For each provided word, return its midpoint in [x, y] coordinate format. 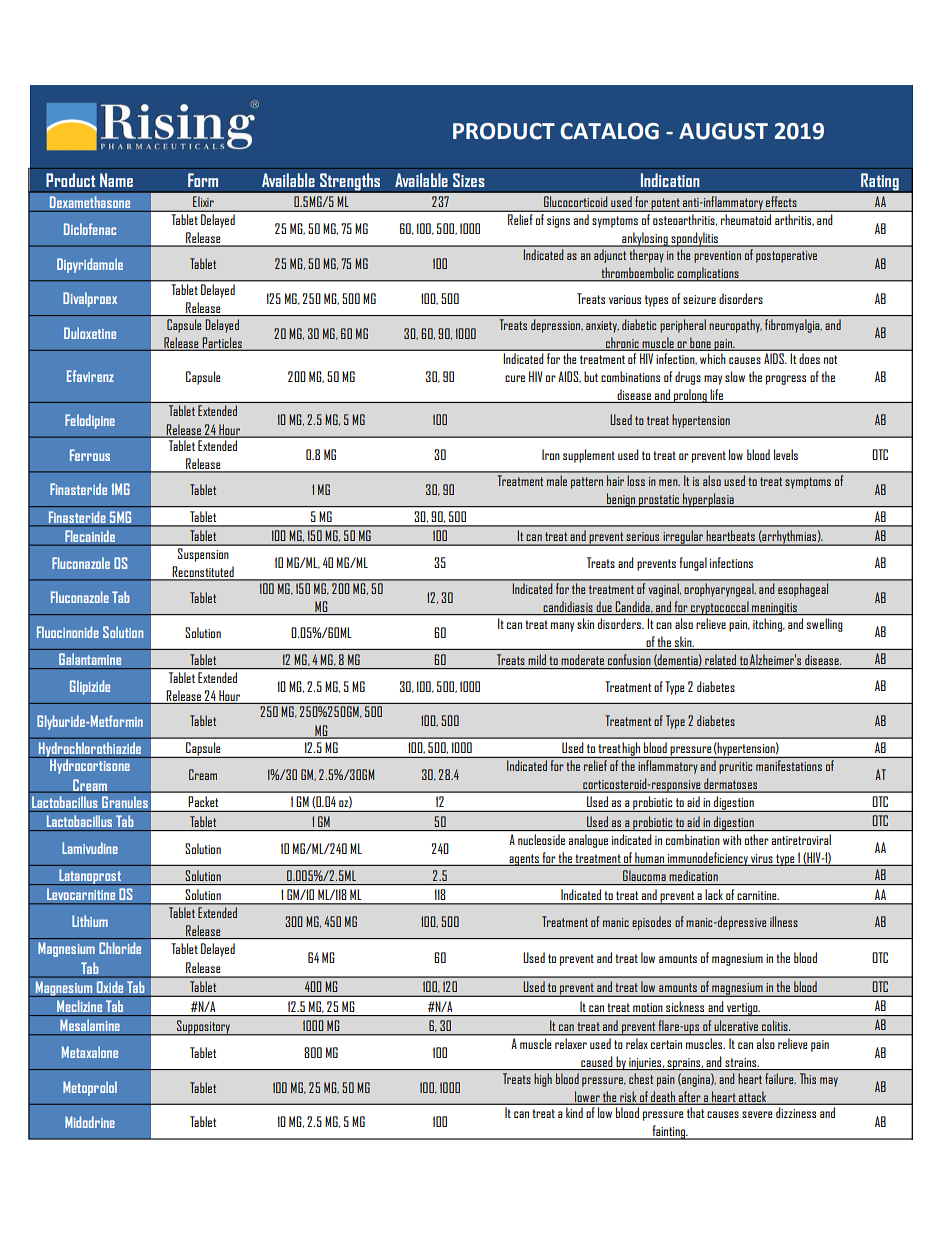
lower [587, 1097]
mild [537, 659]
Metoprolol [90, 1088]
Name [116, 180]
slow [735, 376]
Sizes [469, 180]
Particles [222, 343]
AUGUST [723, 131]
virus [762, 858]
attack [753, 1097]
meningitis [774, 609]
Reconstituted [203, 573]
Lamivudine [90, 848]
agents [524, 860]
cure [515, 378]
